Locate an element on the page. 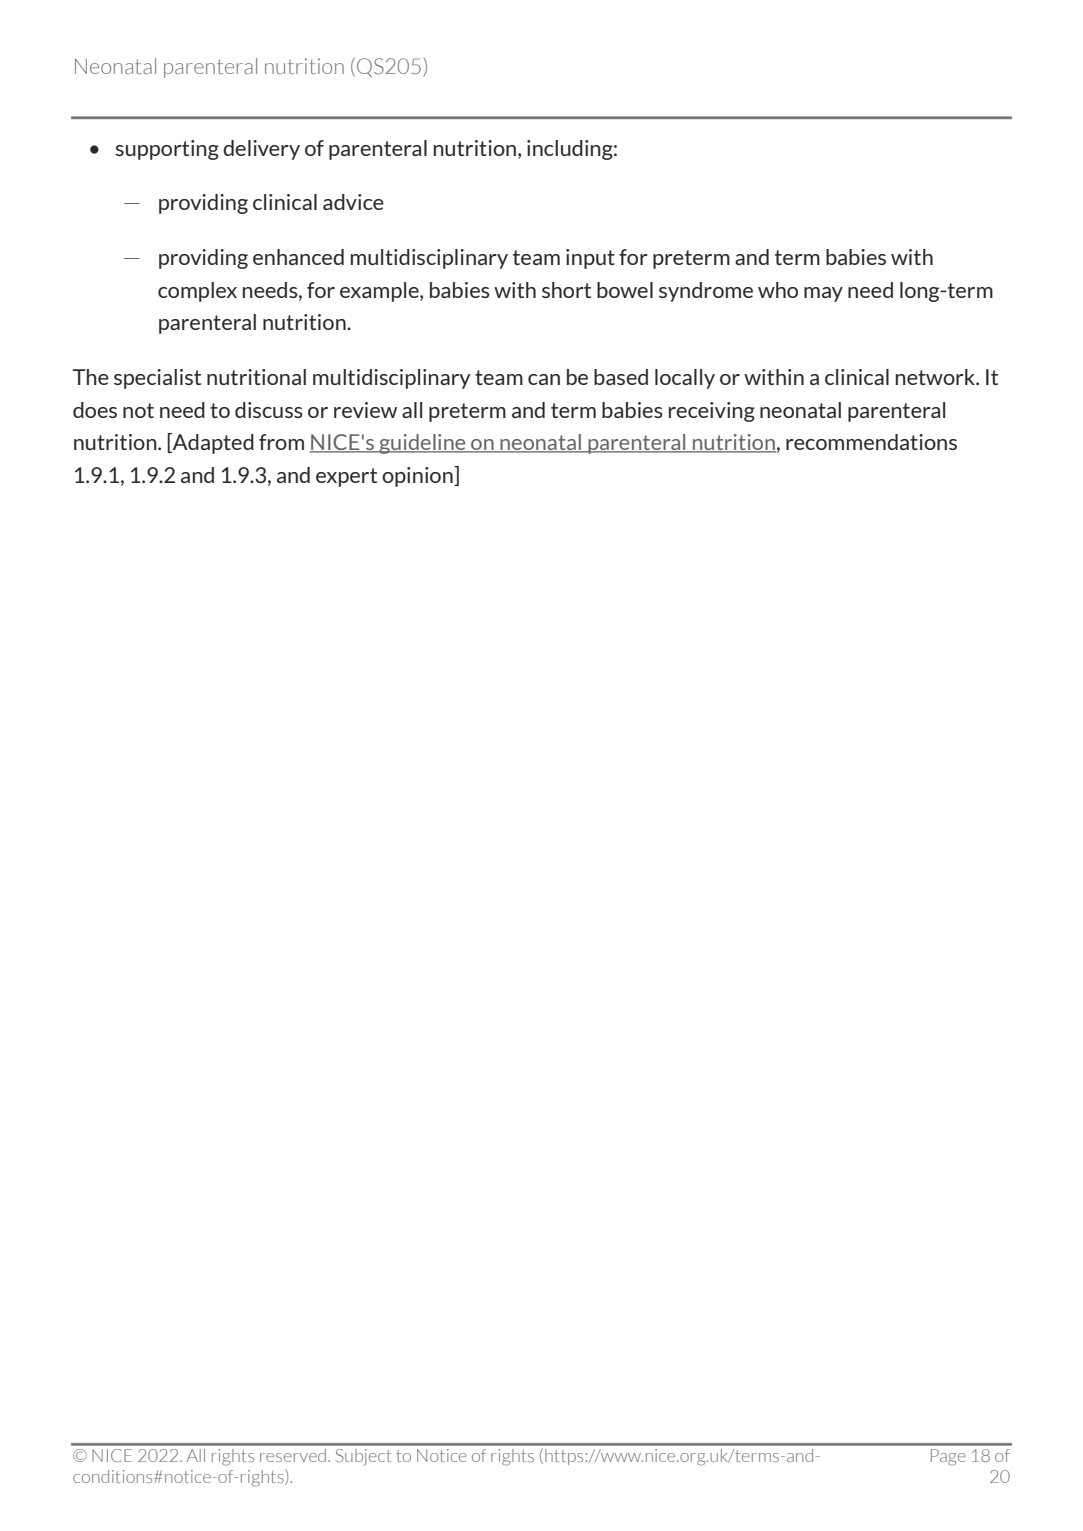 The image size is (1083, 1531). receiving is located at coordinates (712, 412).
